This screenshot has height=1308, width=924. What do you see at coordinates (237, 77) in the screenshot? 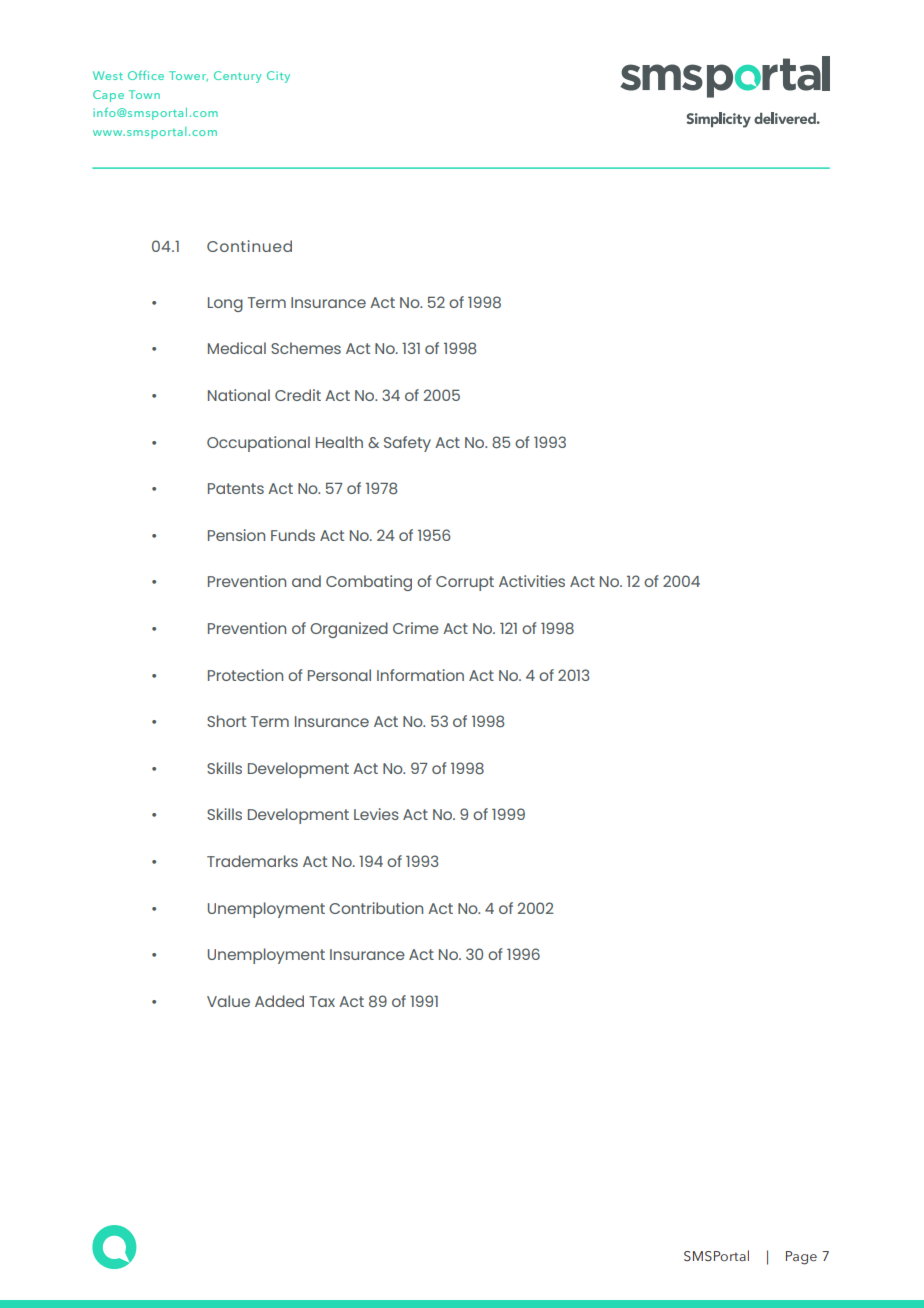
I see `Century` at bounding box center [237, 77].
